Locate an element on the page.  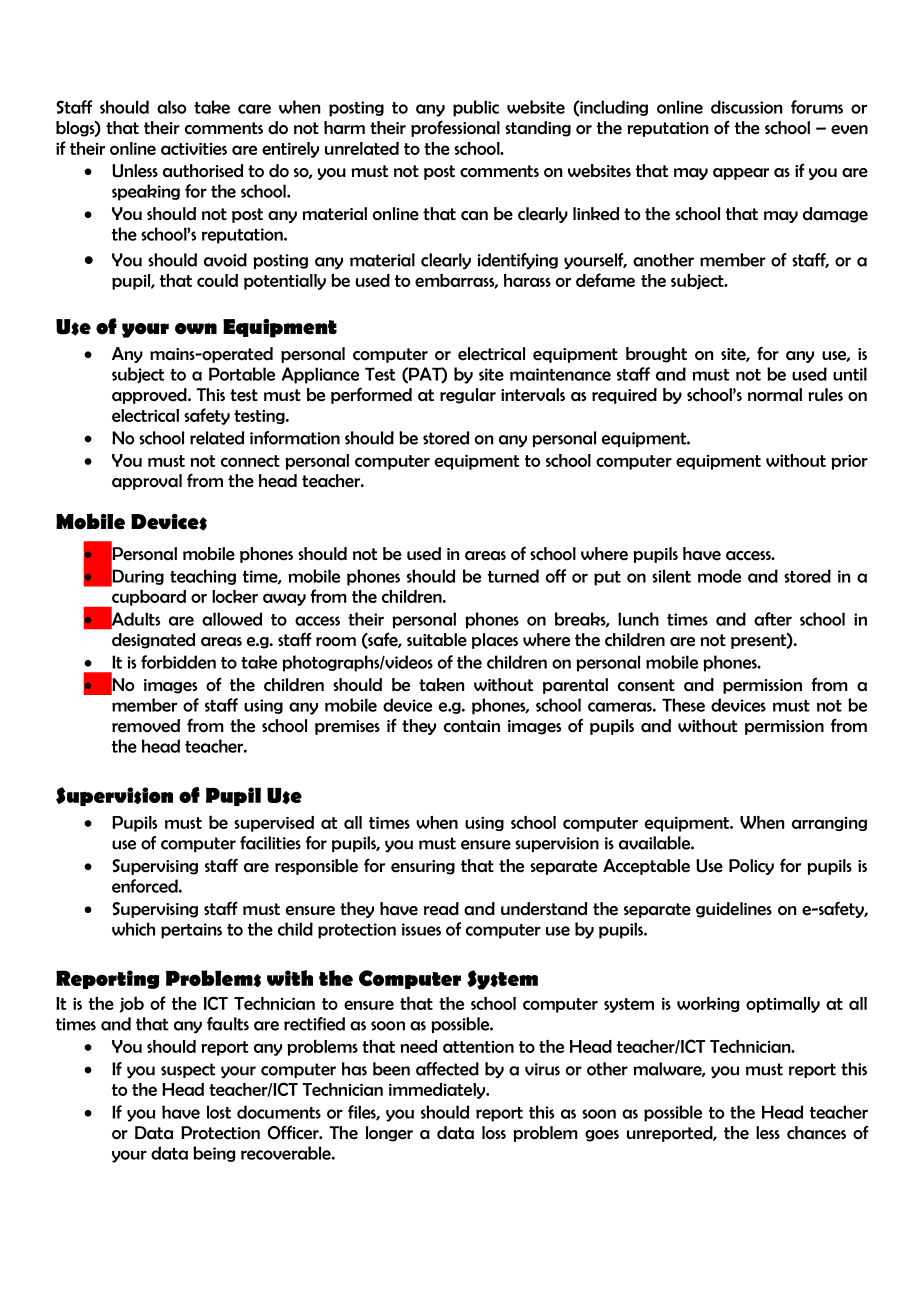
own is located at coordinates (196, 329).
